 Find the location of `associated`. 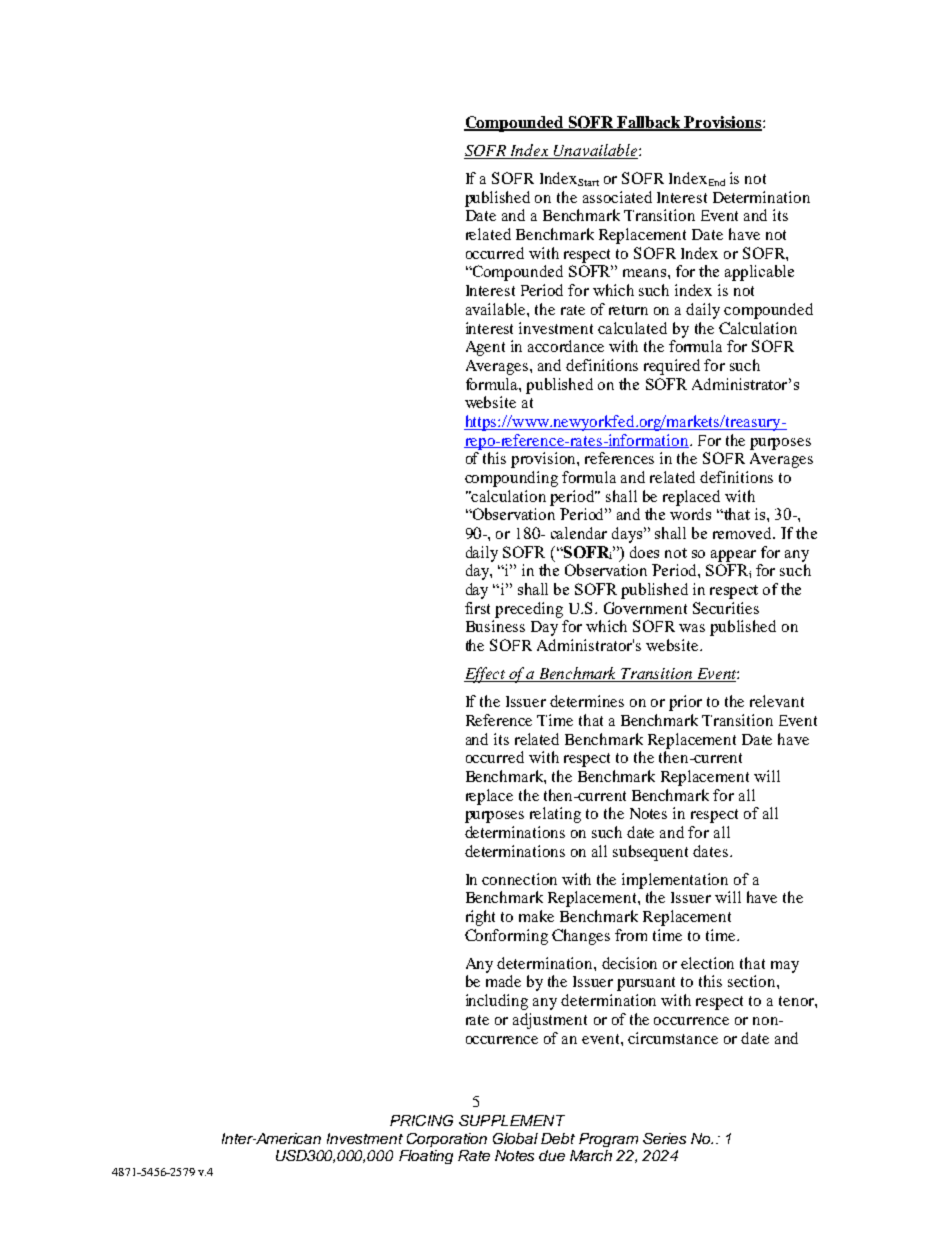

associated is located at coordinates (617, 197).
